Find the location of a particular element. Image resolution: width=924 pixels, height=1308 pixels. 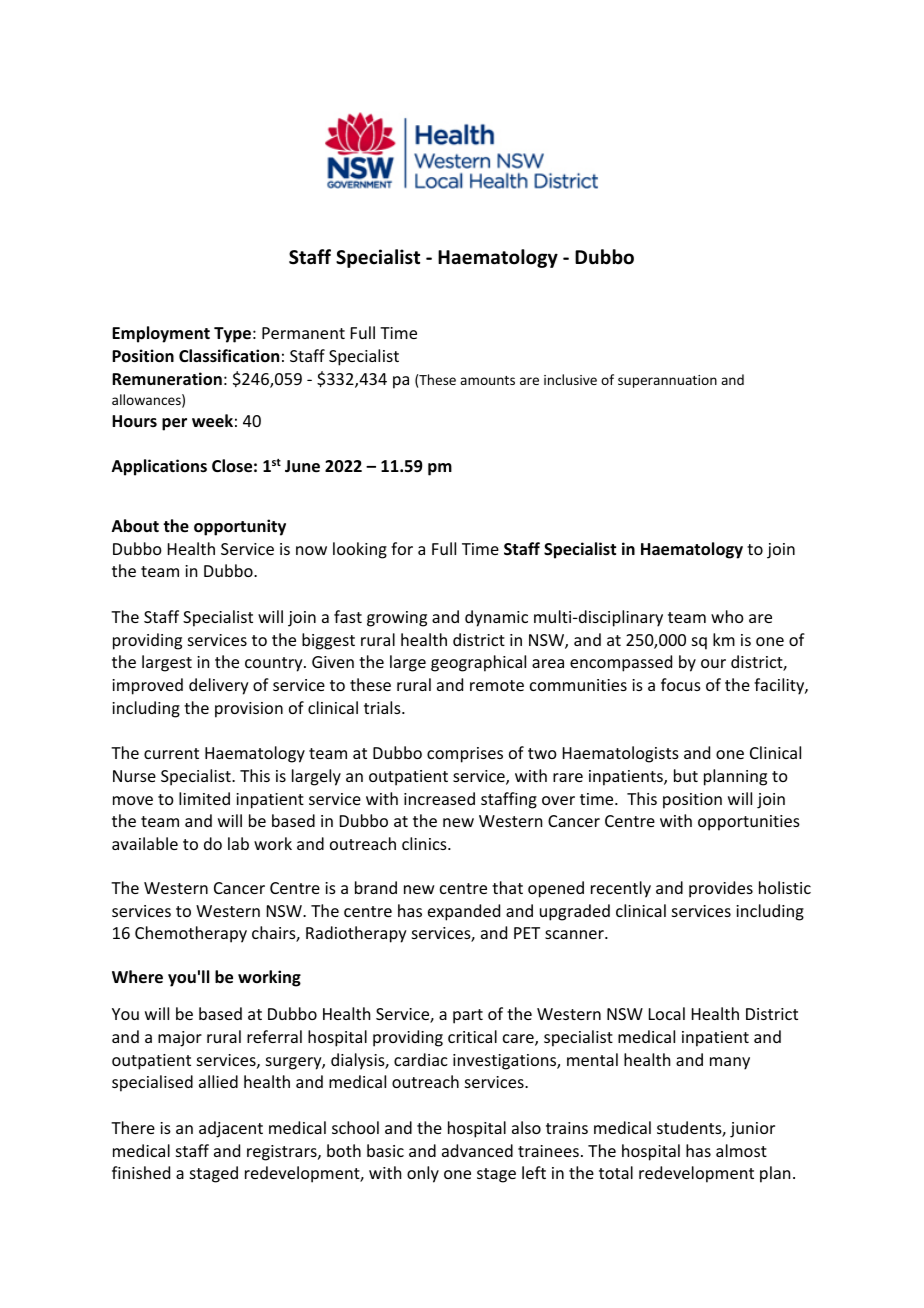

Classification is located at coordinates (229, 356).
